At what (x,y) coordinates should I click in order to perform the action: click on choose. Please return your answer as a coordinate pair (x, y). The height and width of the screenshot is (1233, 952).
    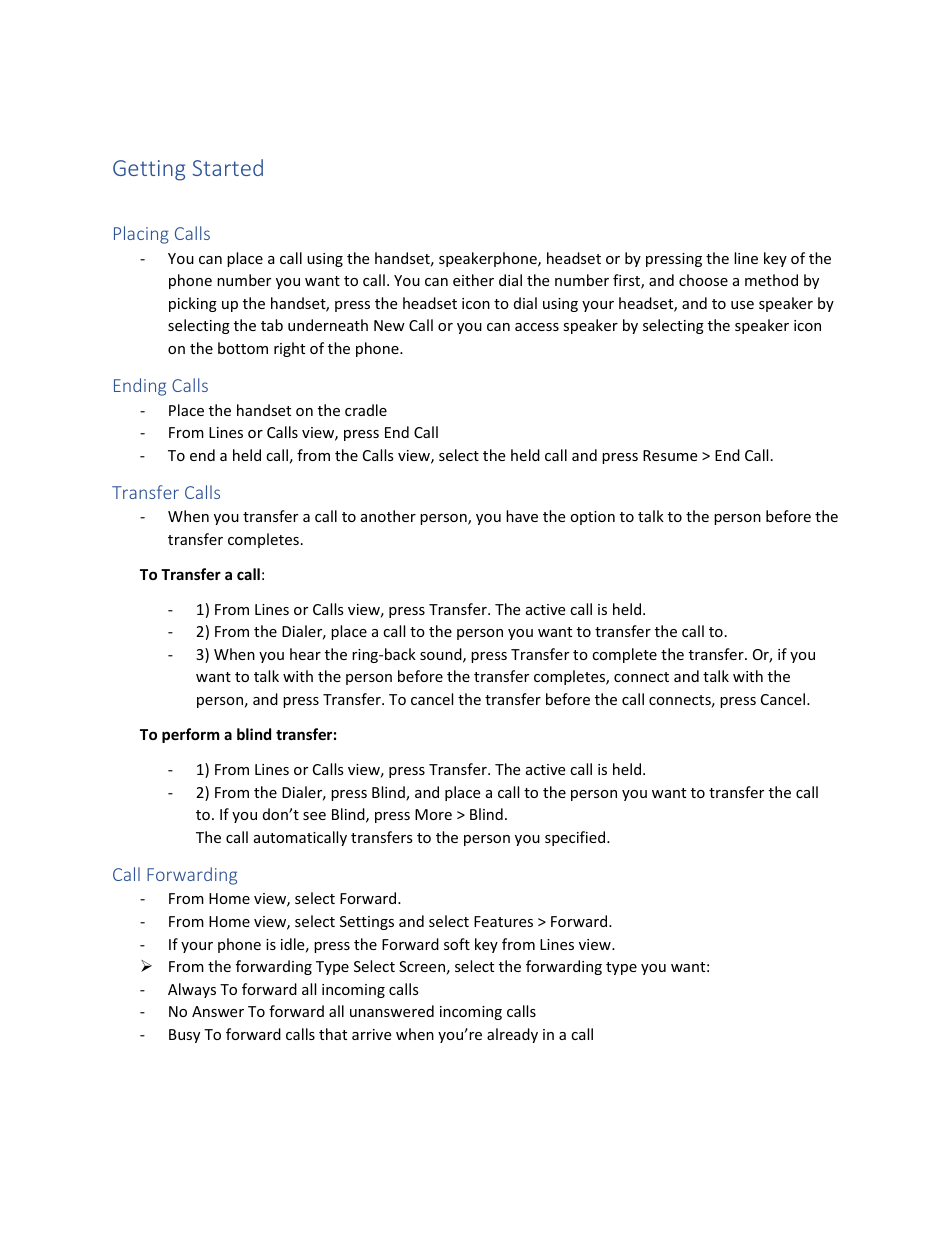
    Looking at the image, I should click on (703, 280).
